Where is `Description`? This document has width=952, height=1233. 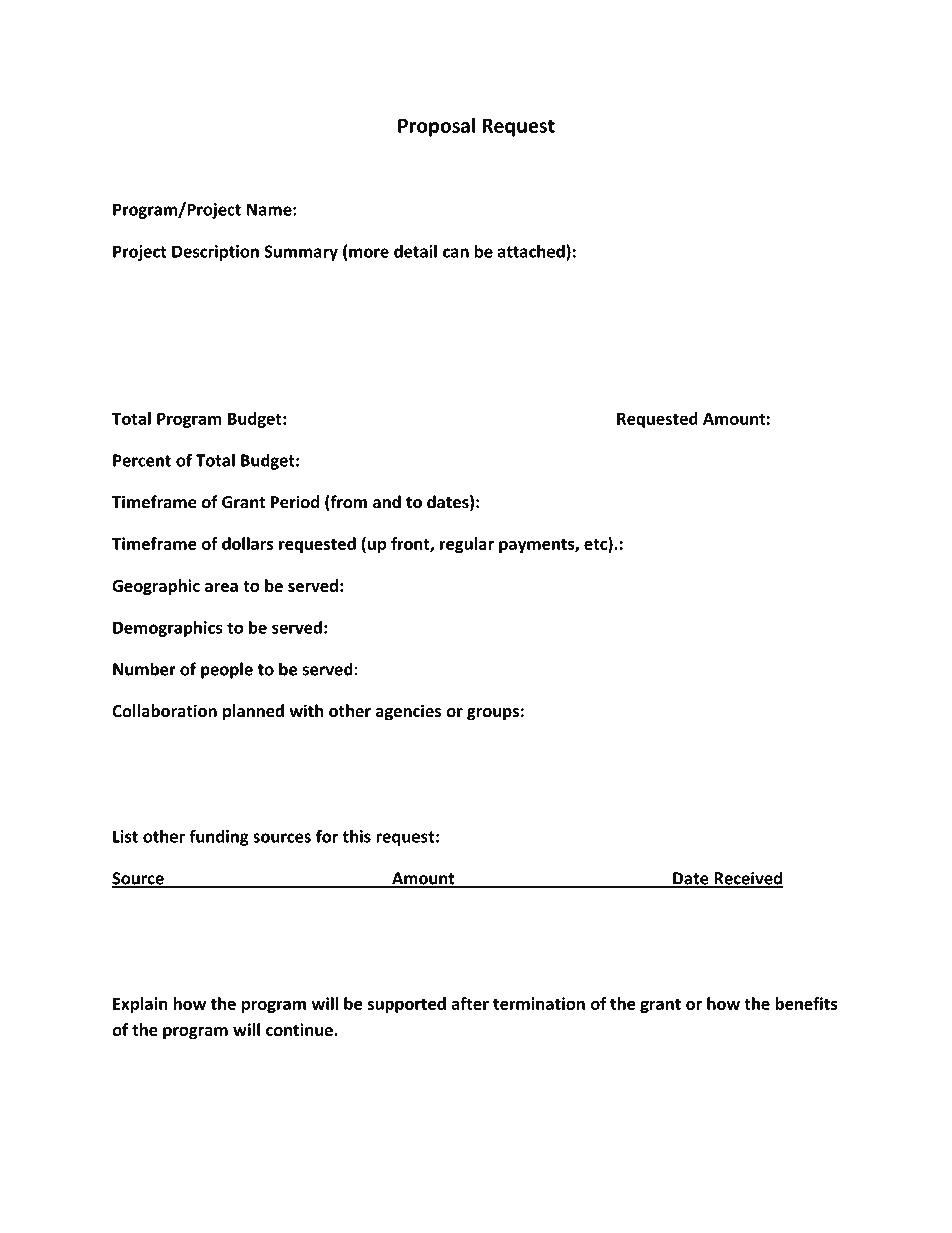 Description is located at coordinates (215, 253).
